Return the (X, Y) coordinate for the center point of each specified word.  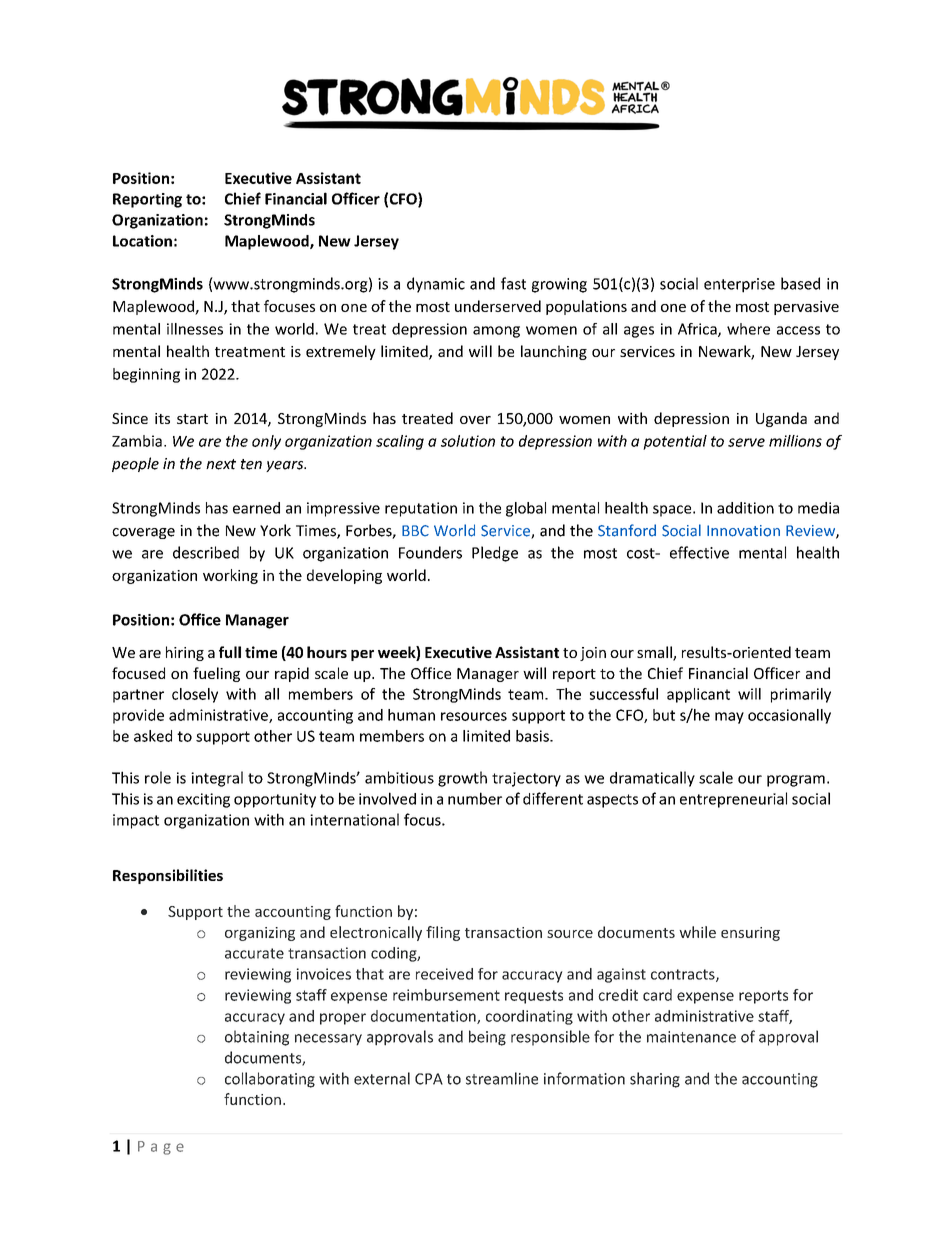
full (230, 652)
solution (468, 441)
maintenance (691, 1037)
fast (513, 283)
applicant (698, 695)
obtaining (257, 1038)
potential (675, 442)
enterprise (739, 285)
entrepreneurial (733, 800)
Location (142, 241)
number (475, 798)
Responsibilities (168, 876)
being (487, 1038)
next (221, 464)
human (411, 715)
